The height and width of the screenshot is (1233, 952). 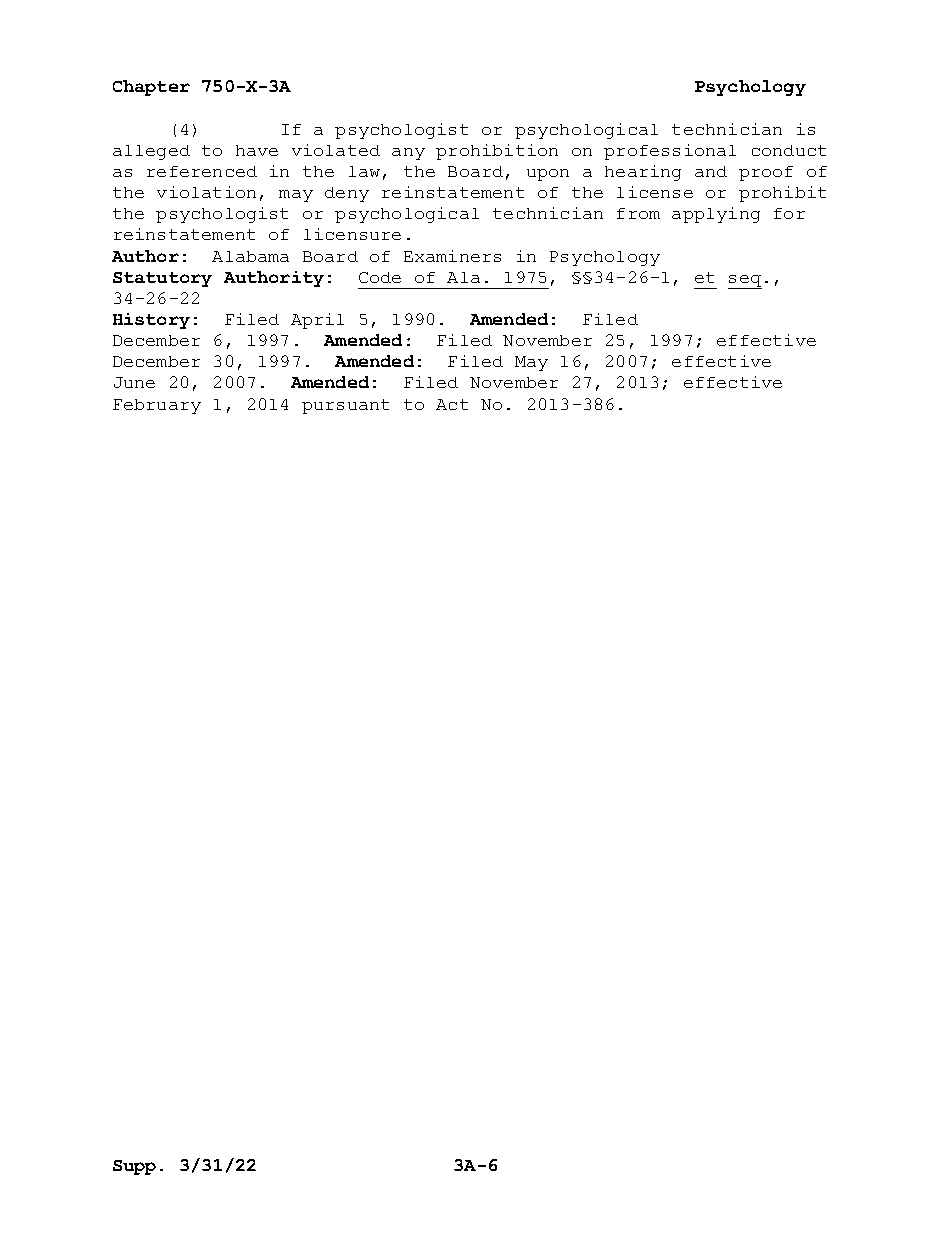 What do you see at coordinates (670, 152) in the screenshot?
I see `professional` at bounding box center [670, 152].
